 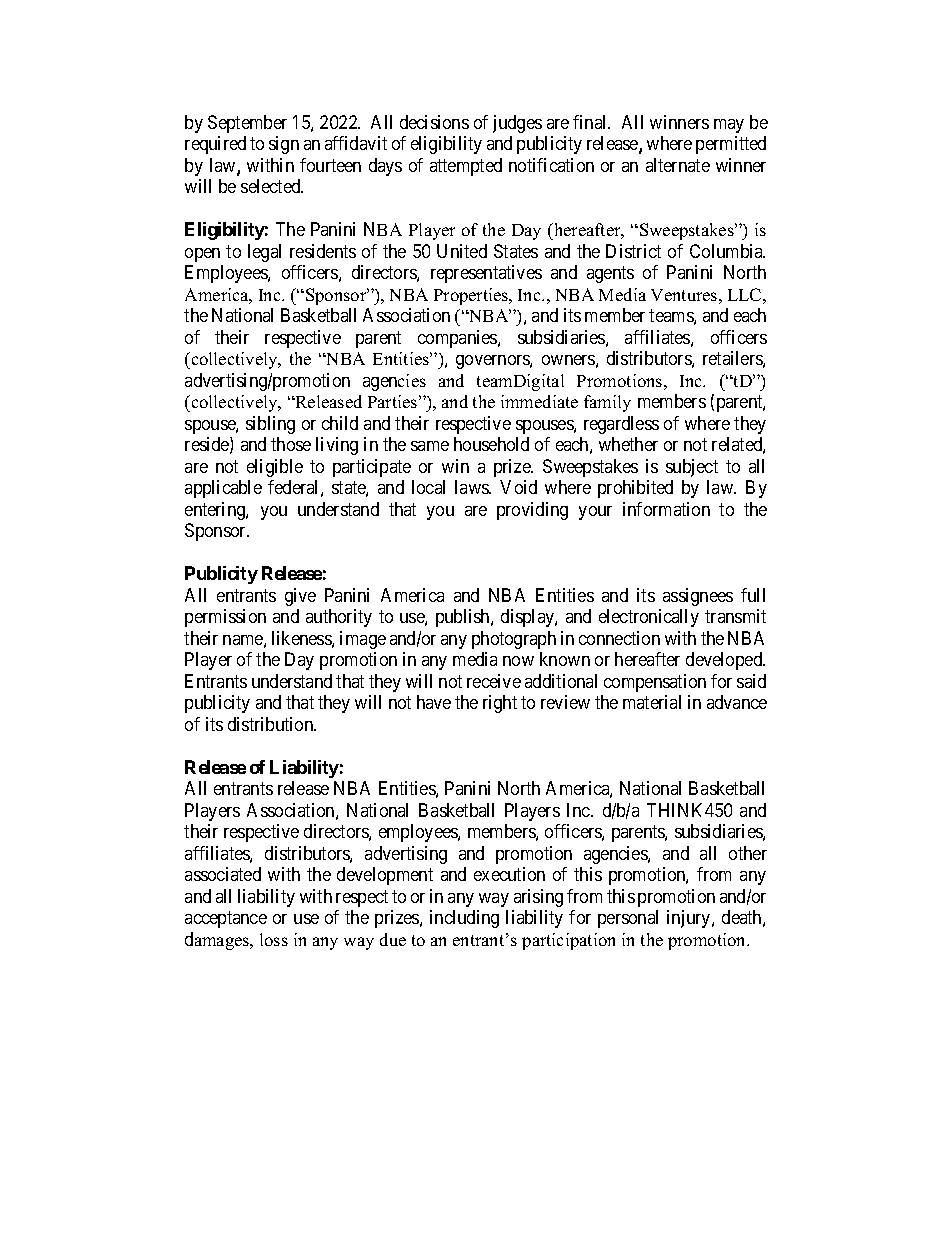 I want to click on applicable, so click(x=223, y=489).
